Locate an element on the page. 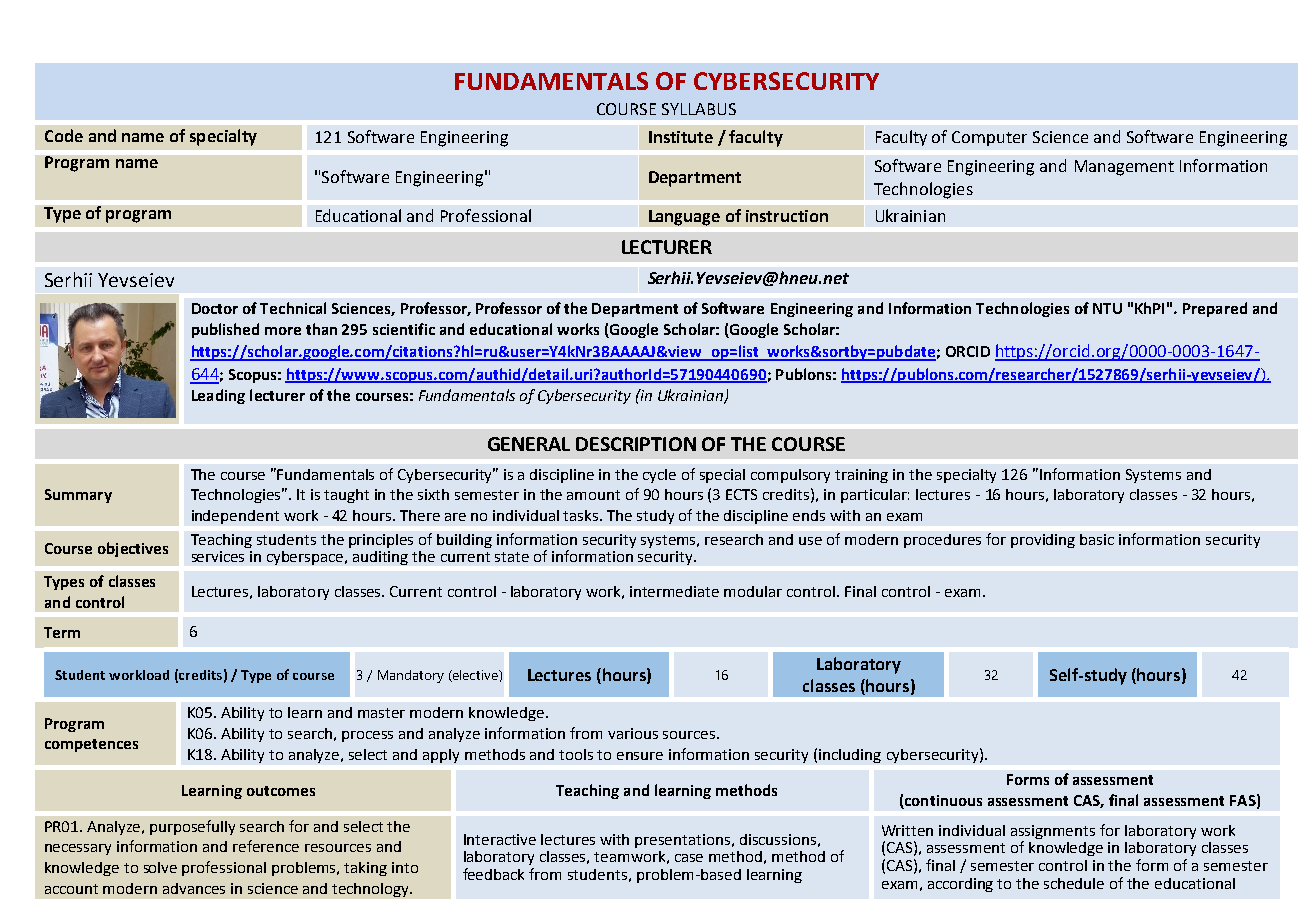 Image resolution: width=1308 pixels, height=924 pixels. various is located at coordinates (633, 733).
